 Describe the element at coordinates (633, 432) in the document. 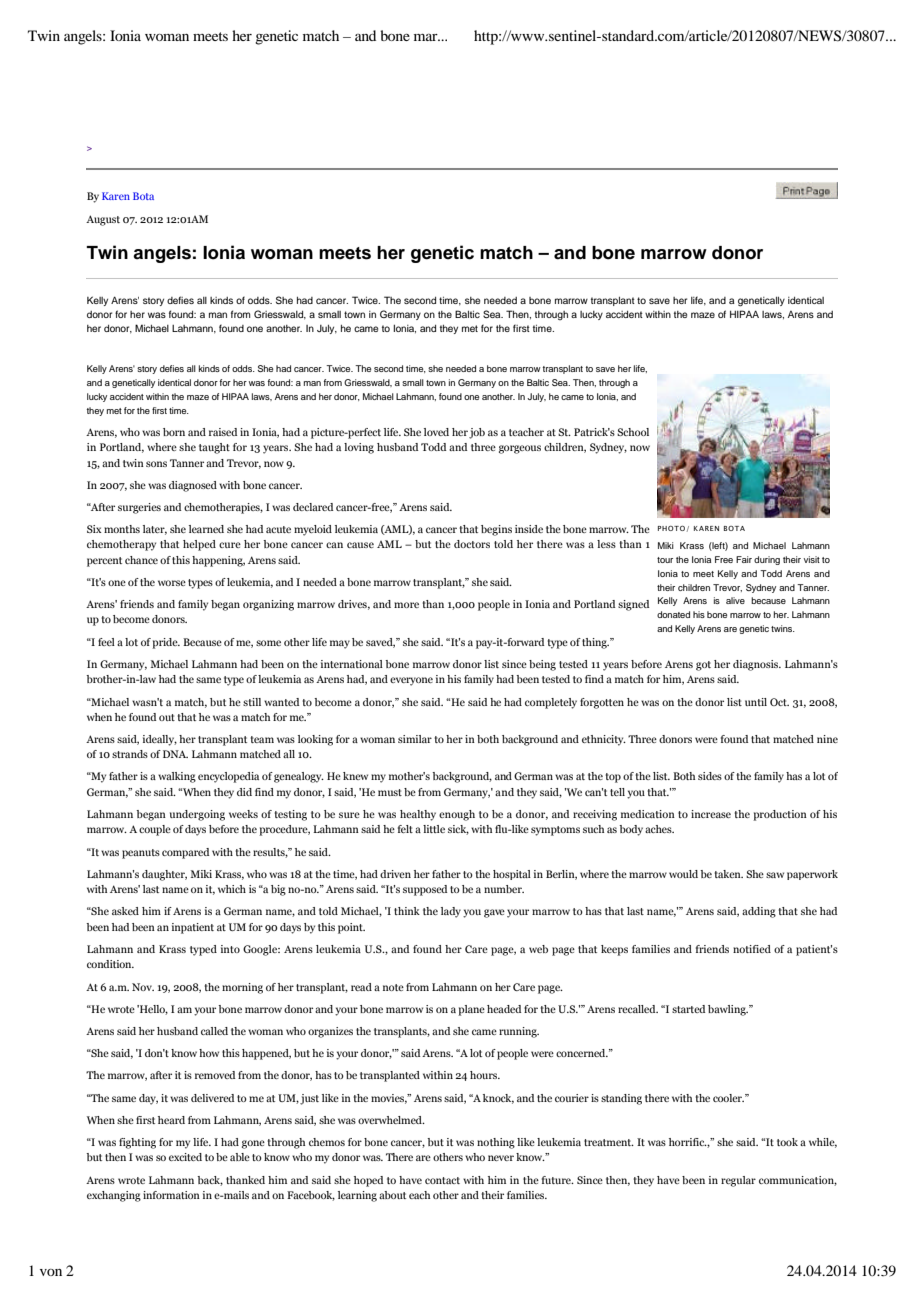

I see `School` at that location.
